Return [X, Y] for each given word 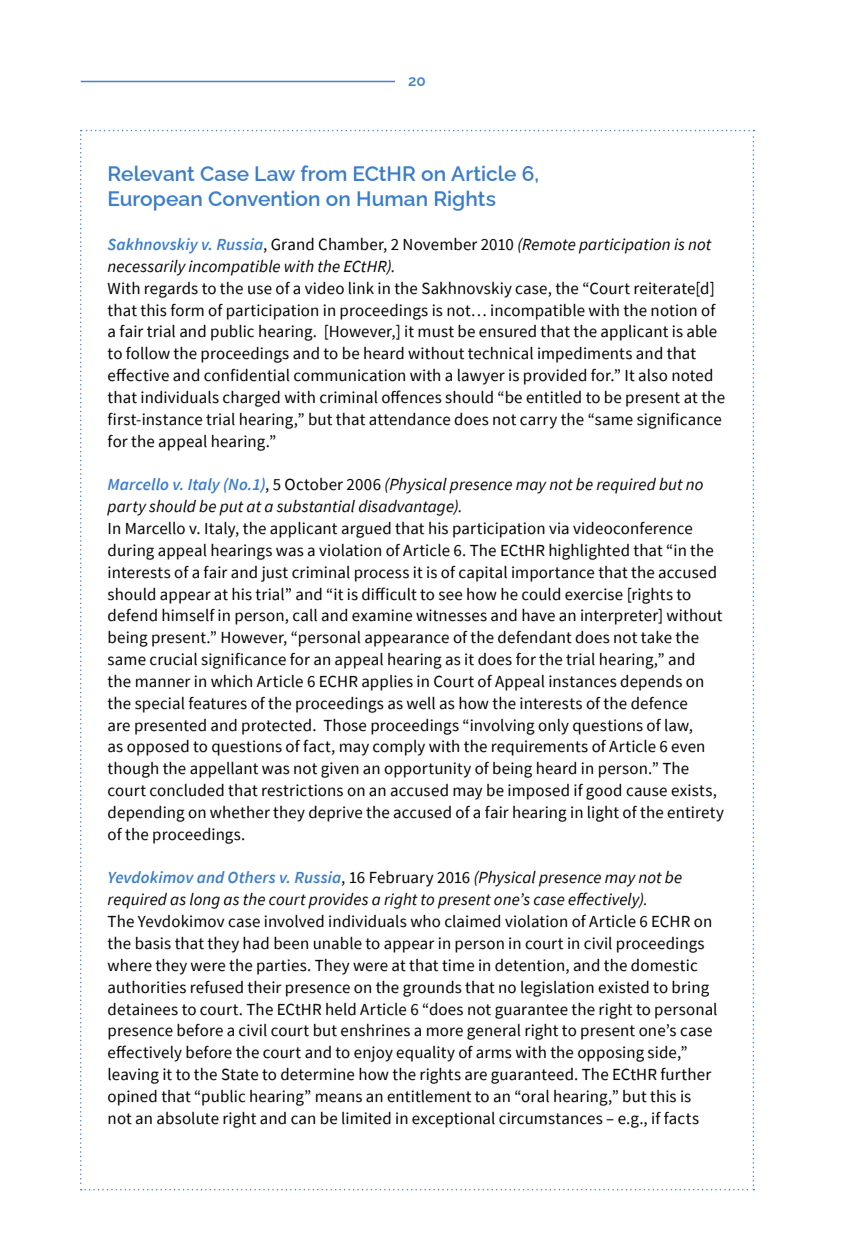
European [155, 201]
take [656, 637]
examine [382, 615]
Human [392, 198]
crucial [173, 659]
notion [674, 310]
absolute [188, 1118]
